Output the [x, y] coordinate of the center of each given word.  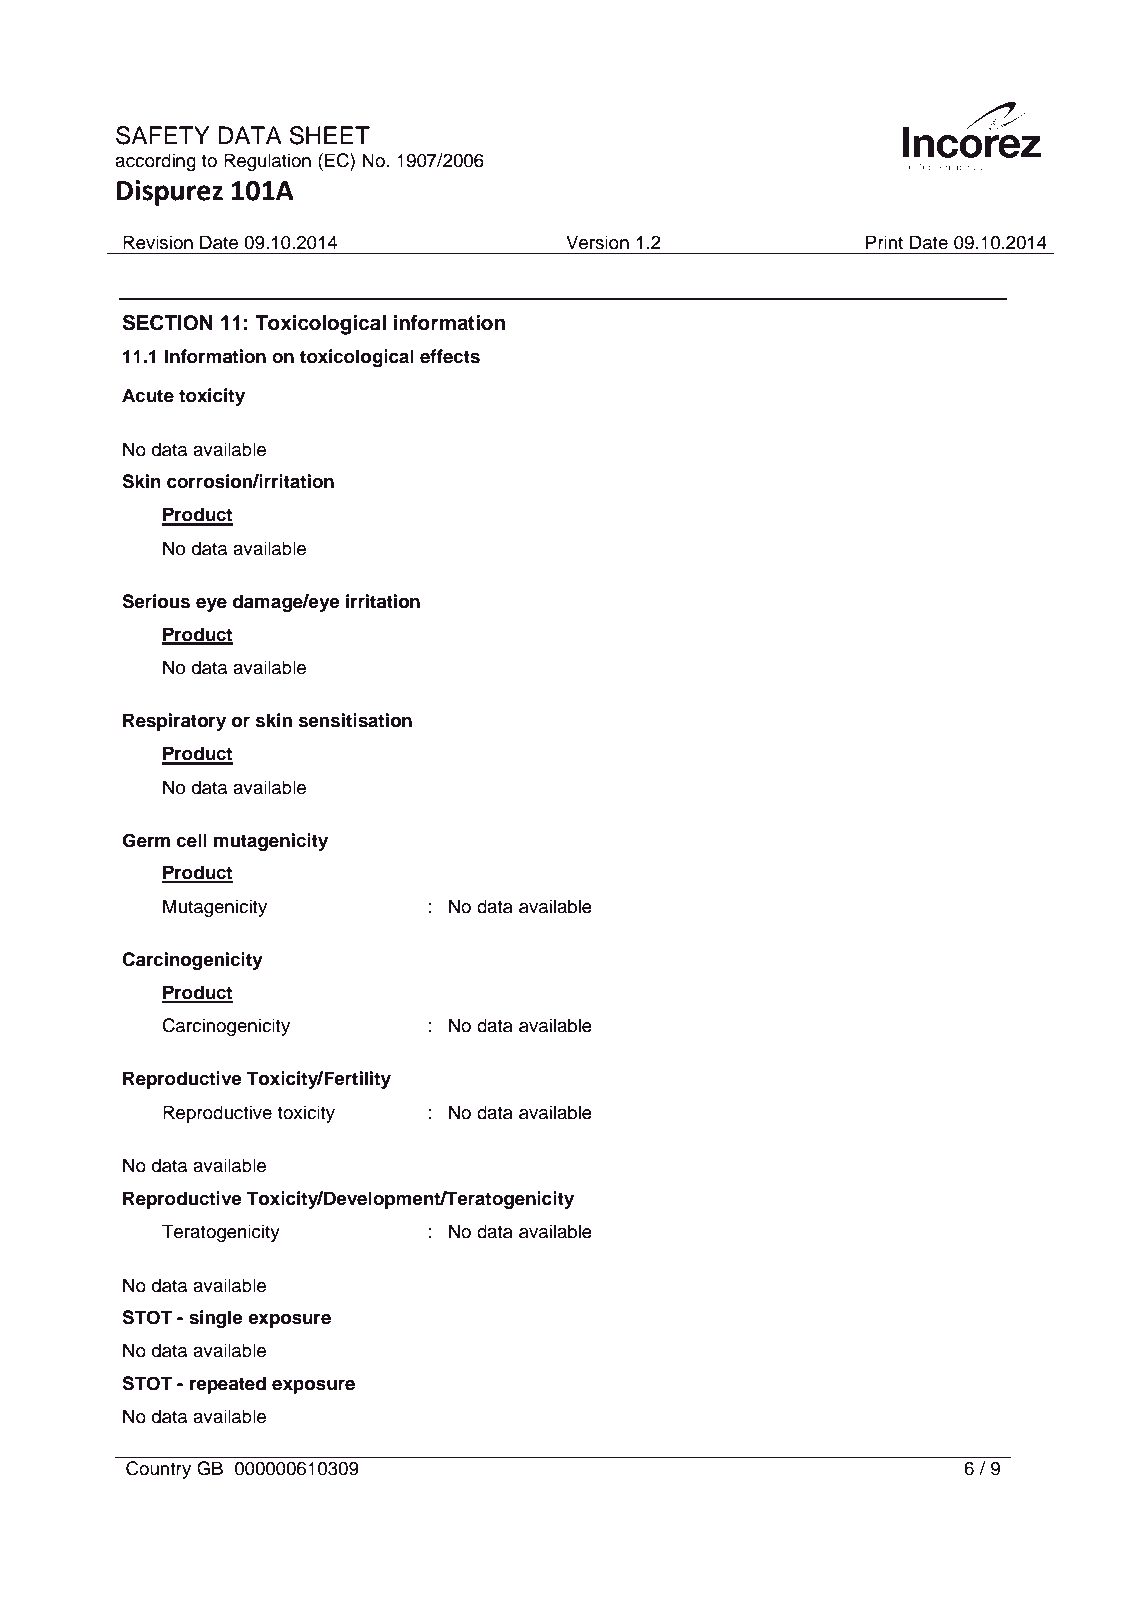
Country [158, 1470]
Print [884, 242]
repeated [228, 1385]
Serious [156, 601]
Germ [146, 840]
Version [597, 242]
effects [450, 356]
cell [192, 840]
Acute [148, 395]
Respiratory [174, 722]
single [216, 1319]
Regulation [267, 162]
